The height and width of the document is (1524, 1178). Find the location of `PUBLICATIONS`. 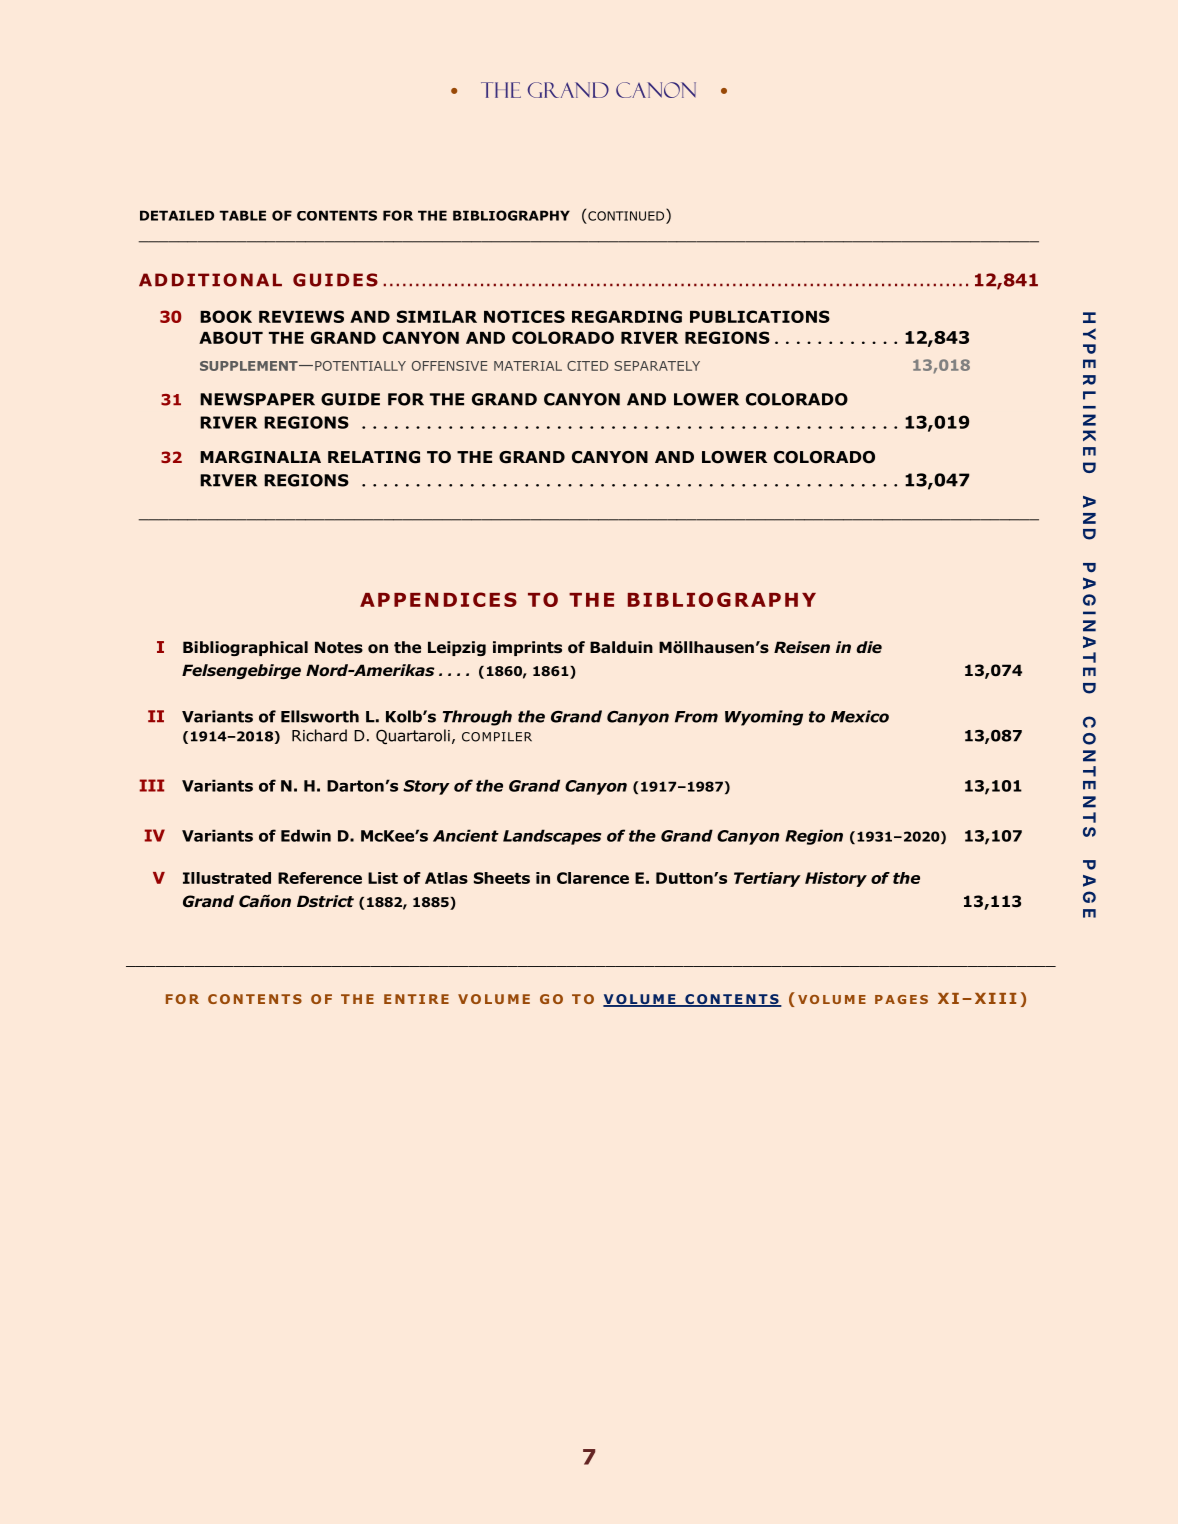

PUBLICATIONS is located at coordinates (760, 316).
